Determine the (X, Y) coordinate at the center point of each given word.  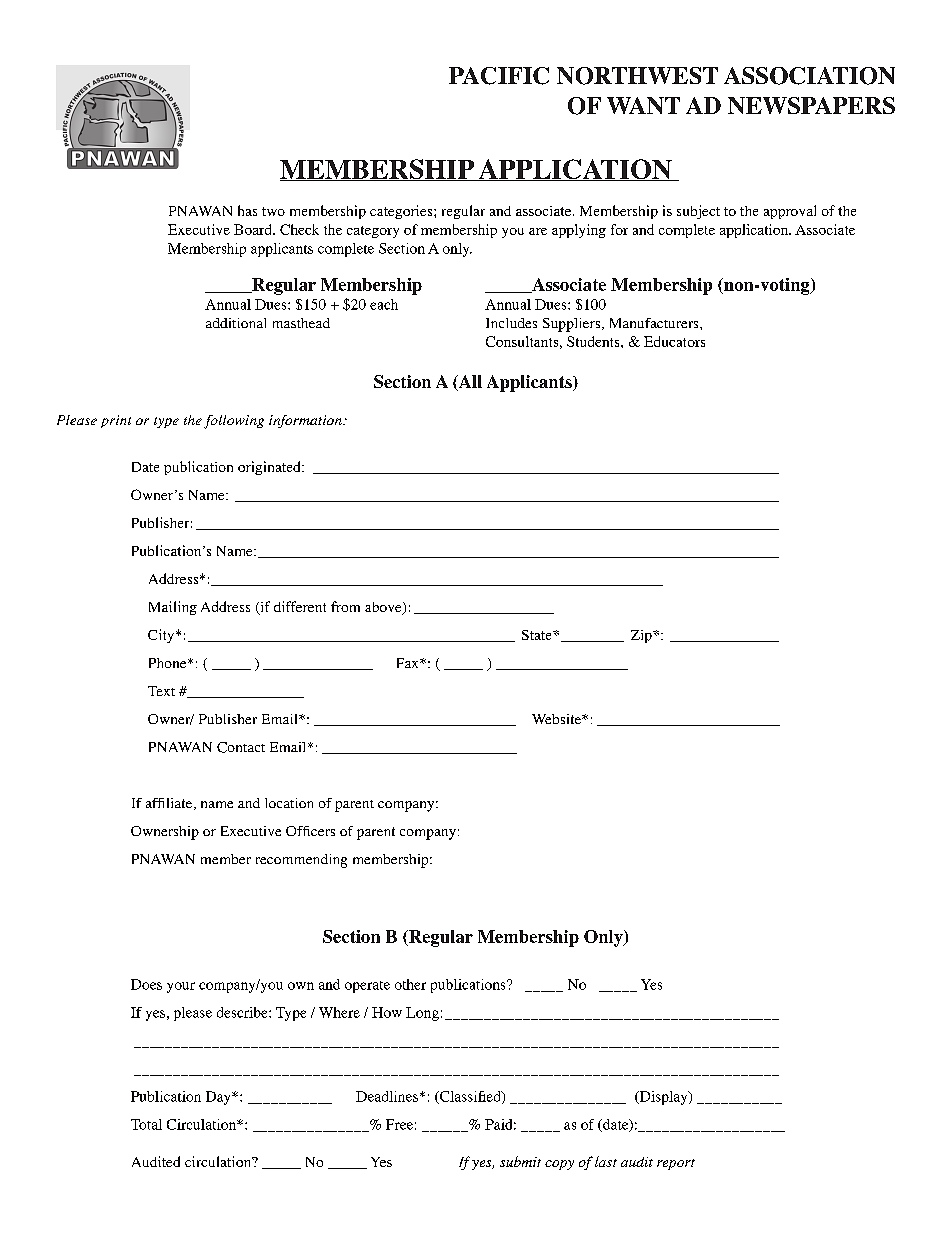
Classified (470, 1097)
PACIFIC (499, 76)
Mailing (173, 608)
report (676, 1164)
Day (219, 1098)
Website (557, 719)
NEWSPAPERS (811, 105)
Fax (409, 663)
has (247, 210)
